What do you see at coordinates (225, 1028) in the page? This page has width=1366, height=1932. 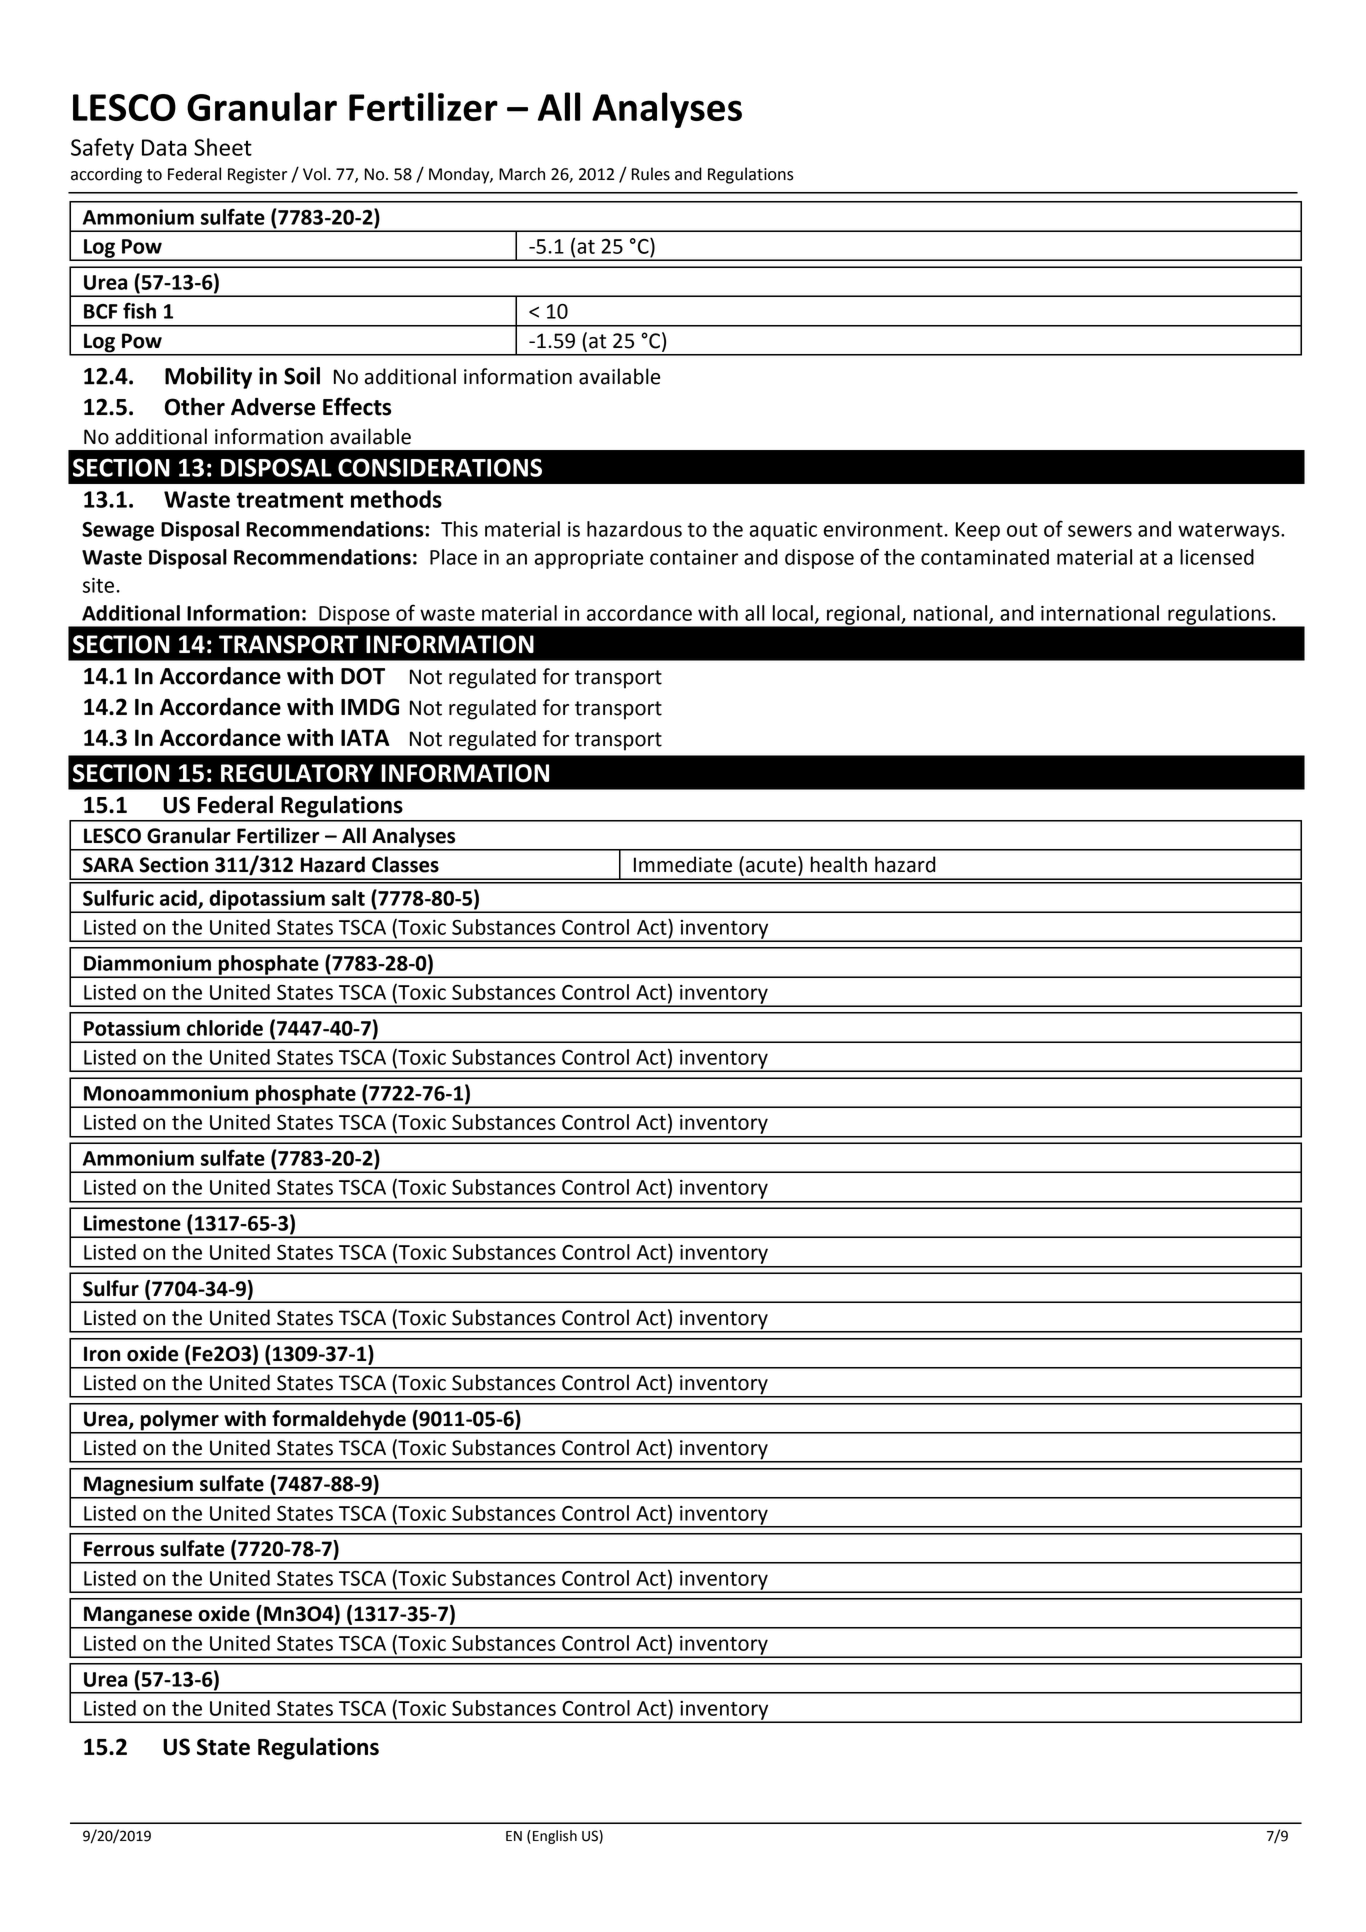 I see `chloride` at bounding box center [225, 1028].
